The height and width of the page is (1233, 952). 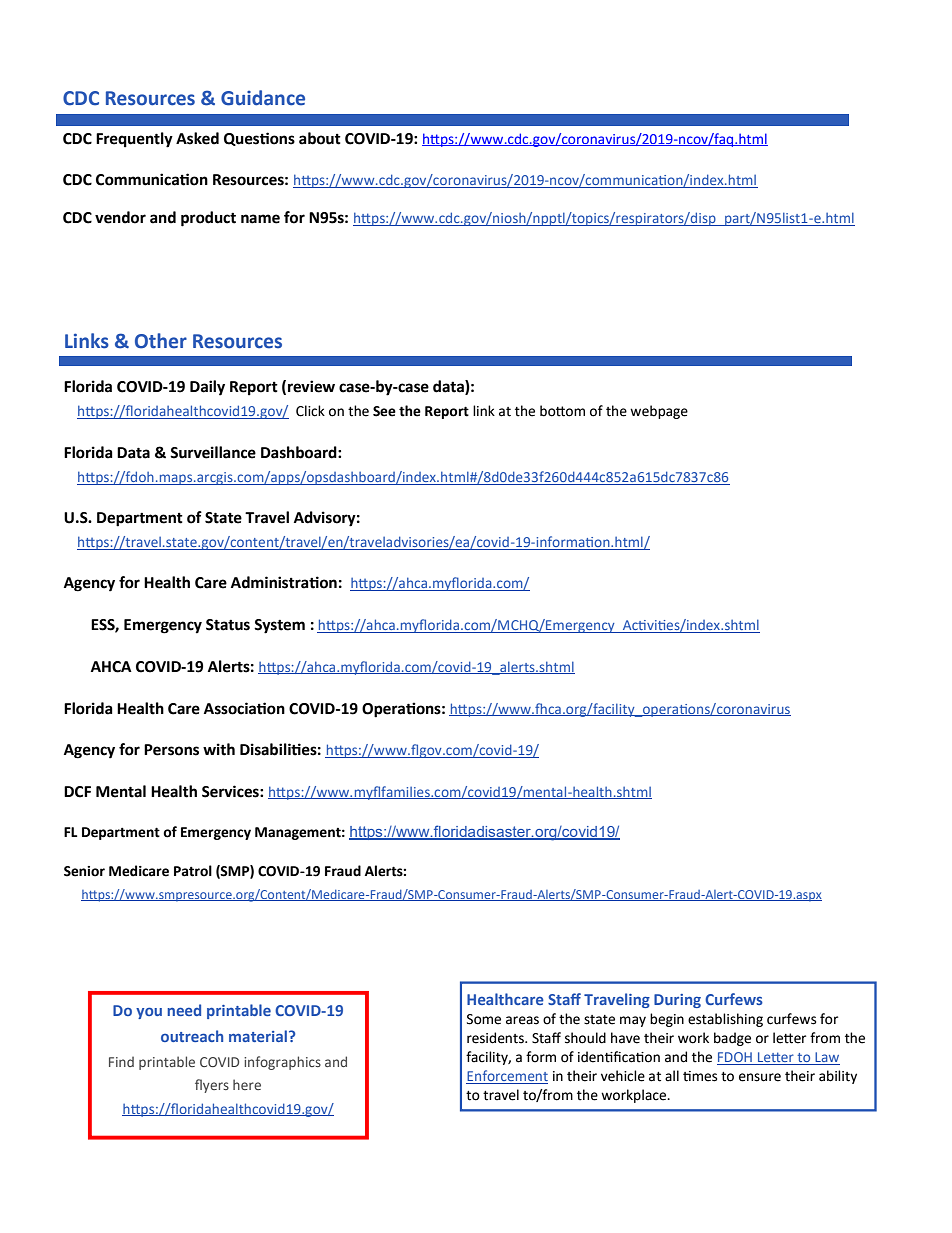 What do you see at coordinates (219, 749) in the page?
I see `with` at bounding box center [219, 749].
